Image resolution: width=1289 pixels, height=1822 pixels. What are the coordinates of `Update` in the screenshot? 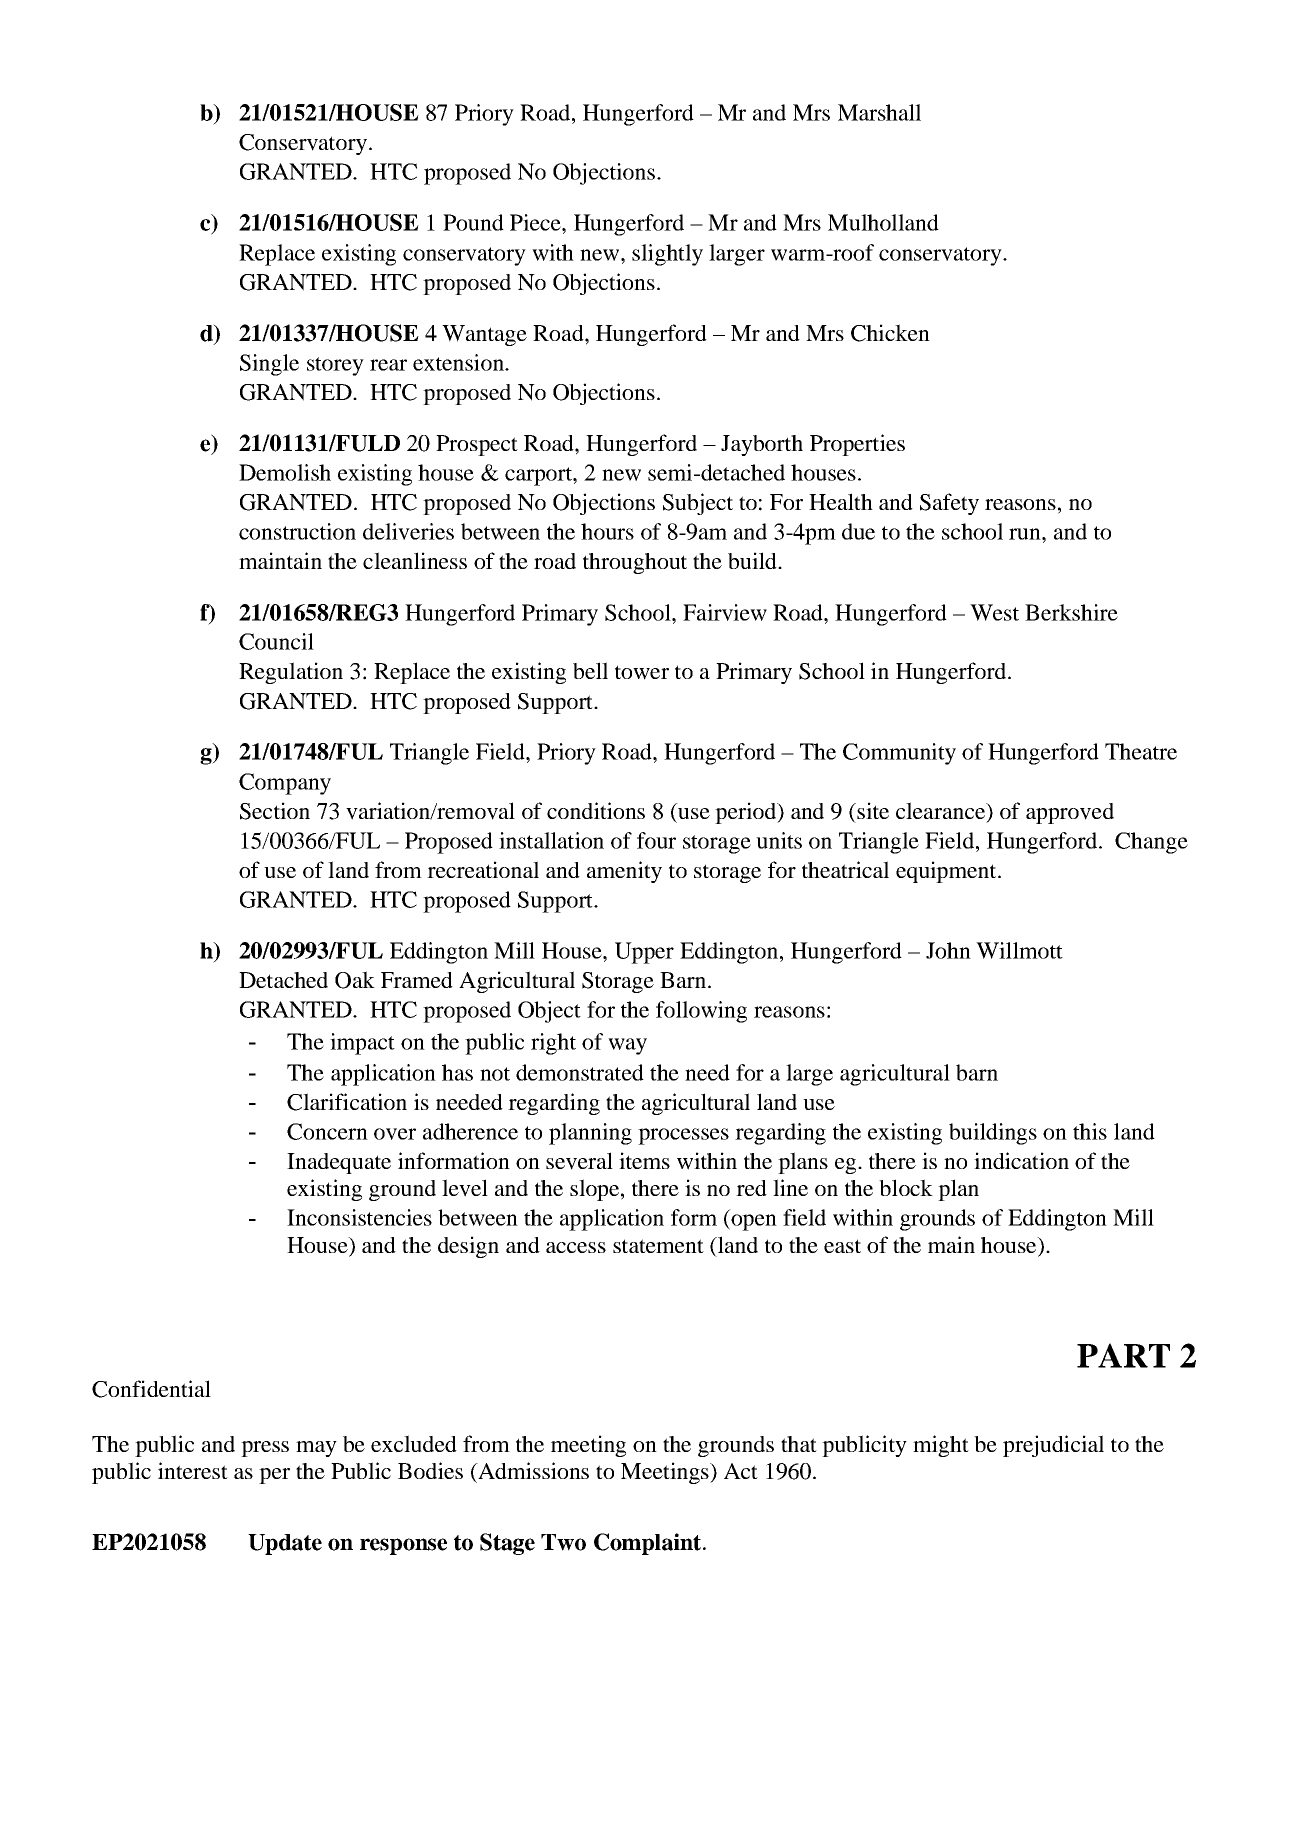 It's located at (285, 1544).
